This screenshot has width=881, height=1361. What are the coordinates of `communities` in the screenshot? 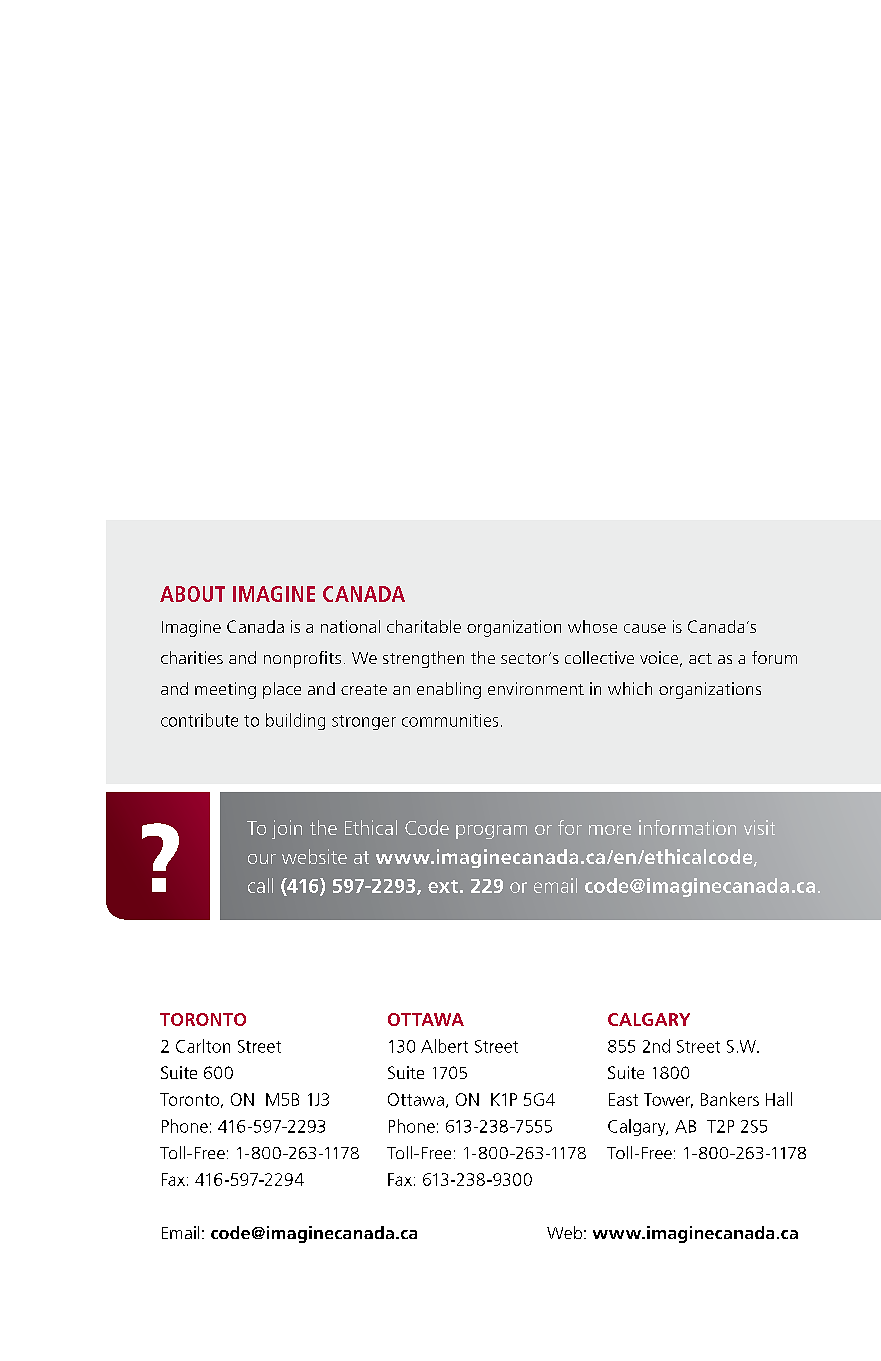 It's located at (450, 720).
